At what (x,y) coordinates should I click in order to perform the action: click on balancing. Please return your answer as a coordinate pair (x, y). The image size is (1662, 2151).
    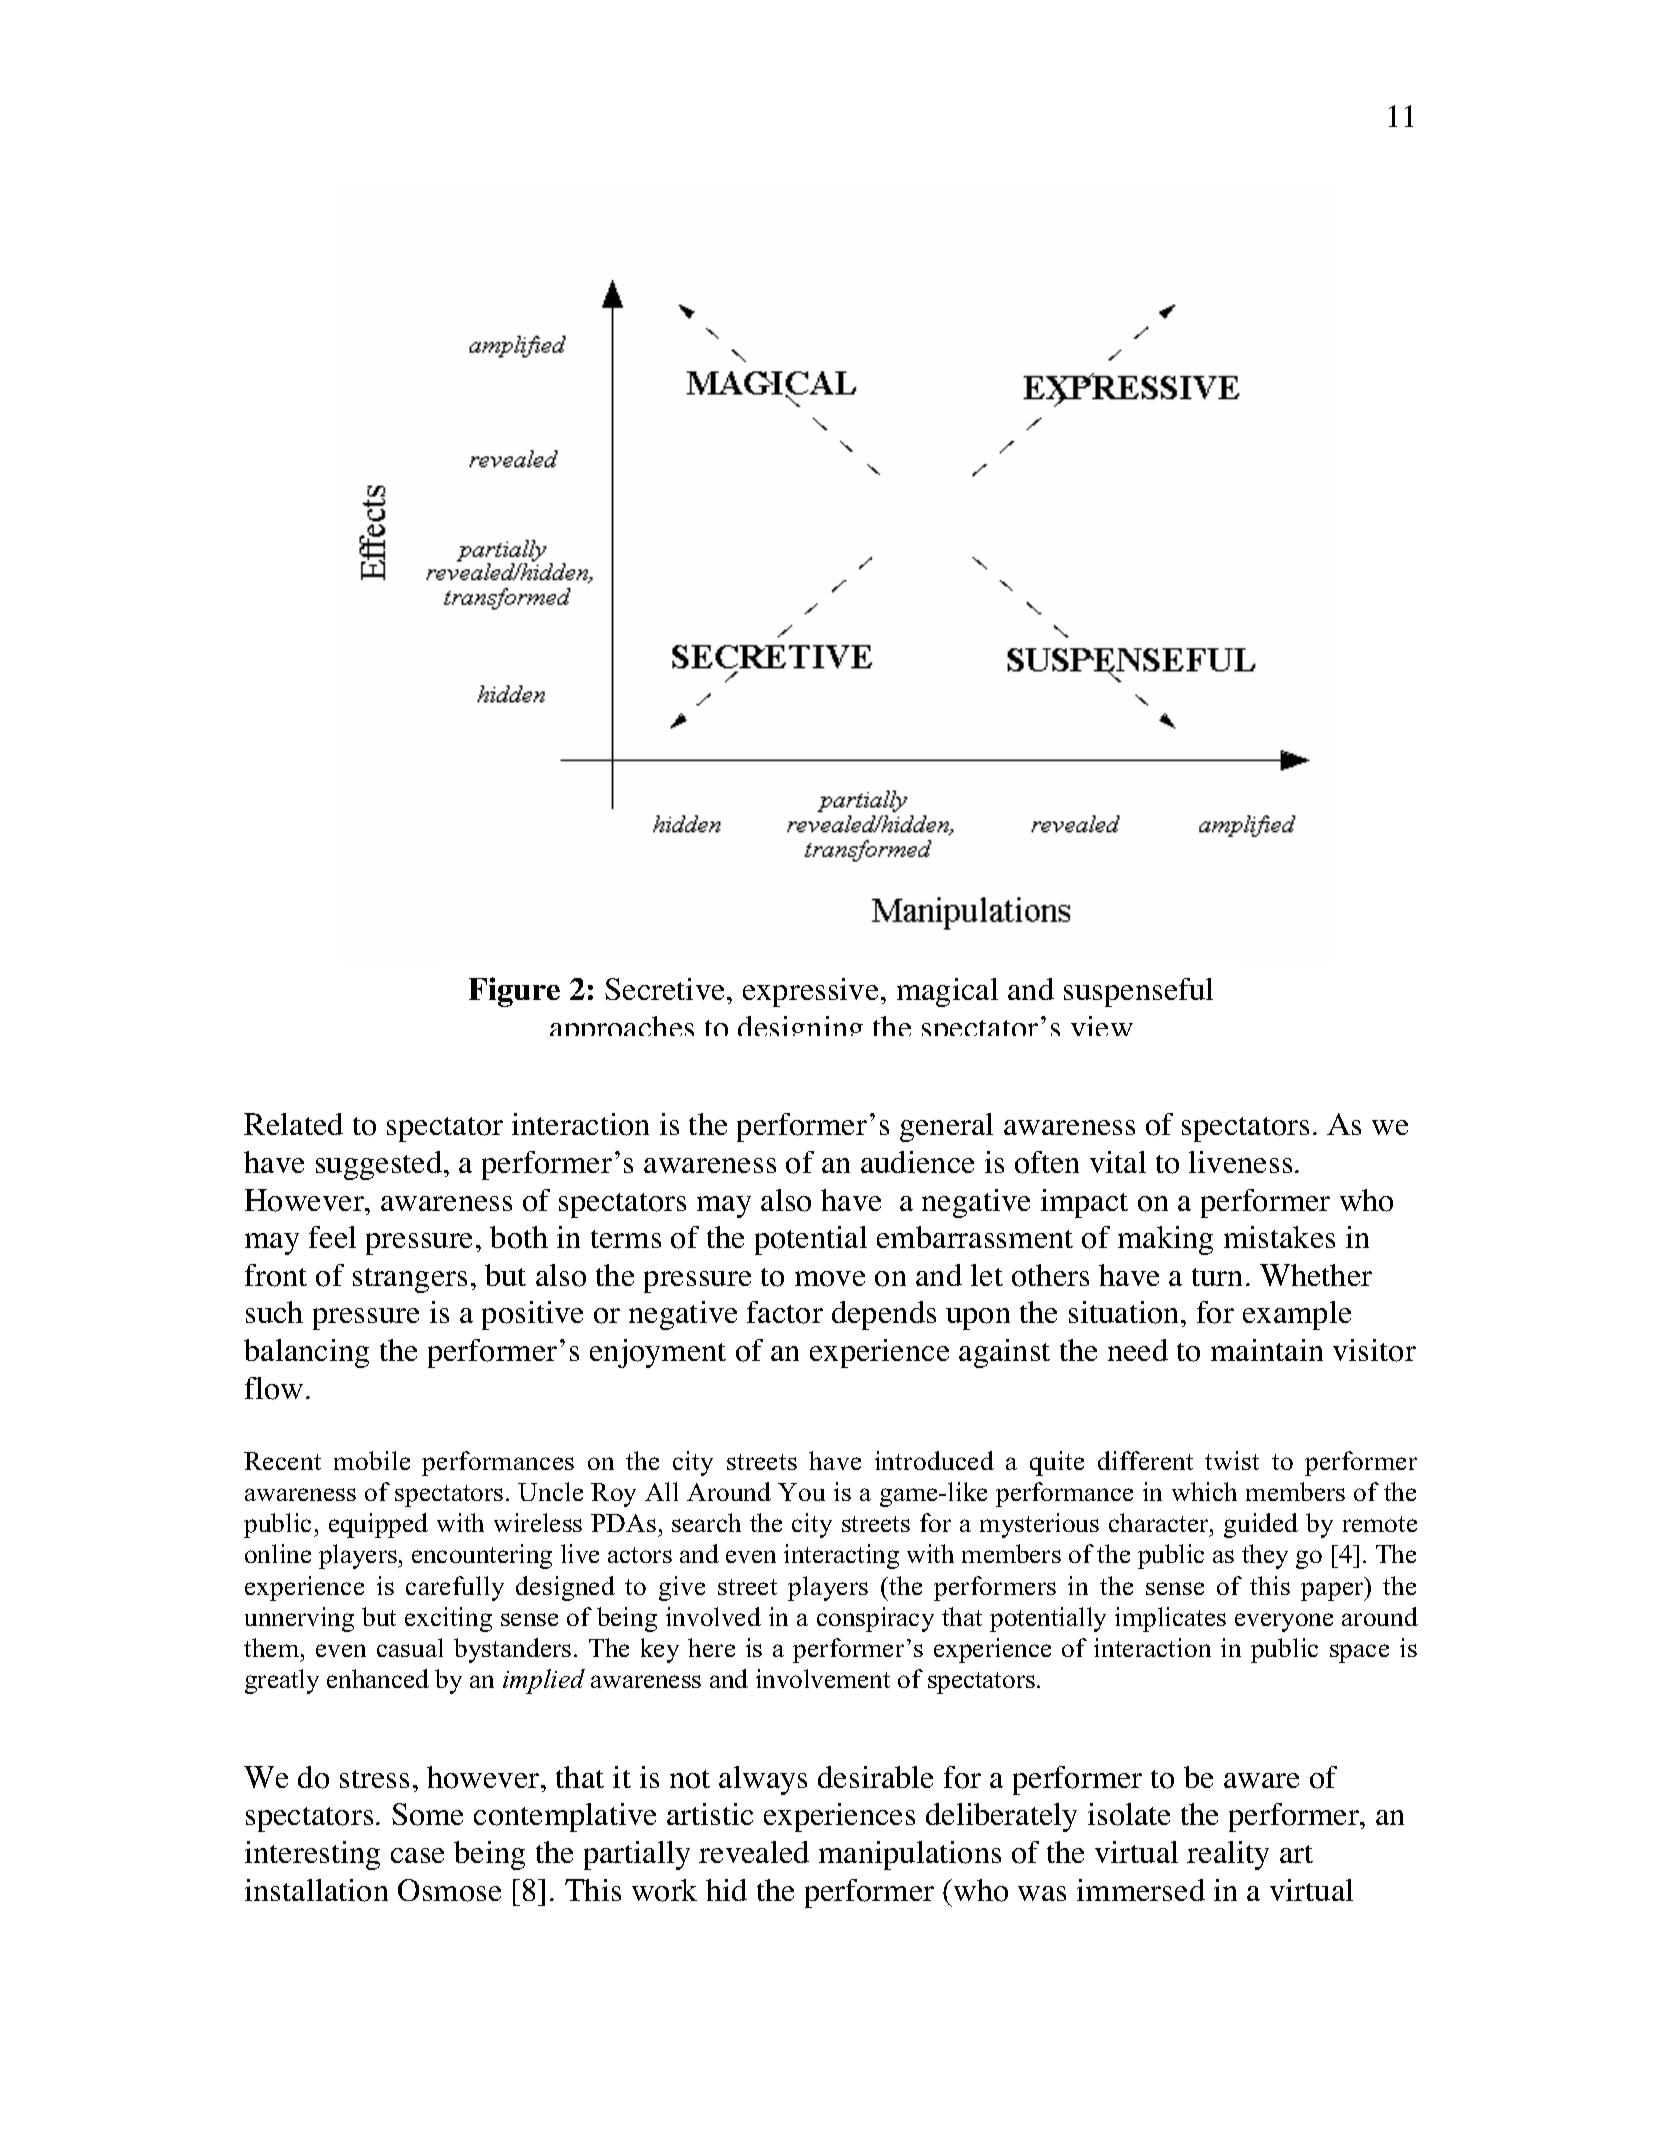
    Looking at the image, I should click on (306, 1353).
